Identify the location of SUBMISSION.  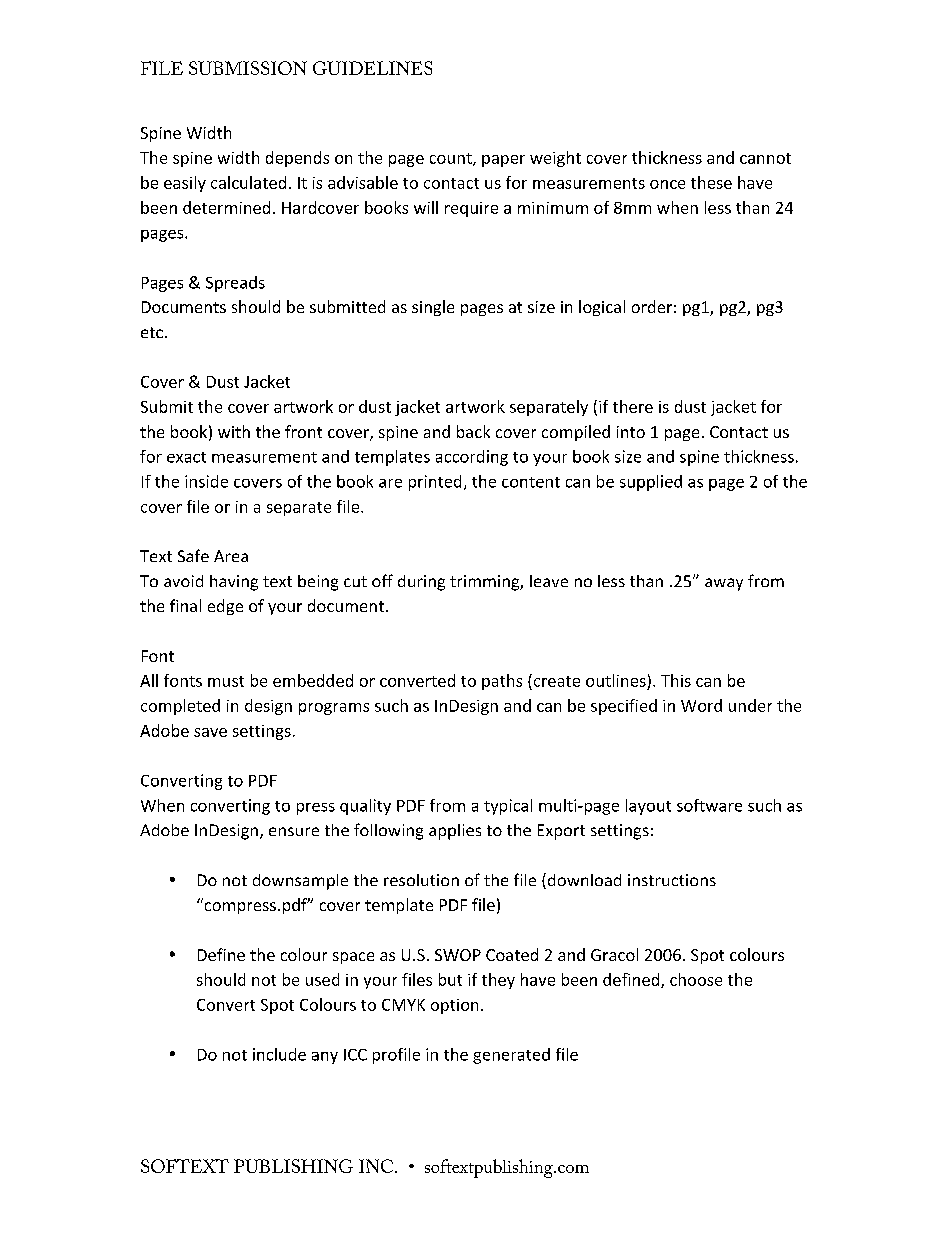
(248, 68).
